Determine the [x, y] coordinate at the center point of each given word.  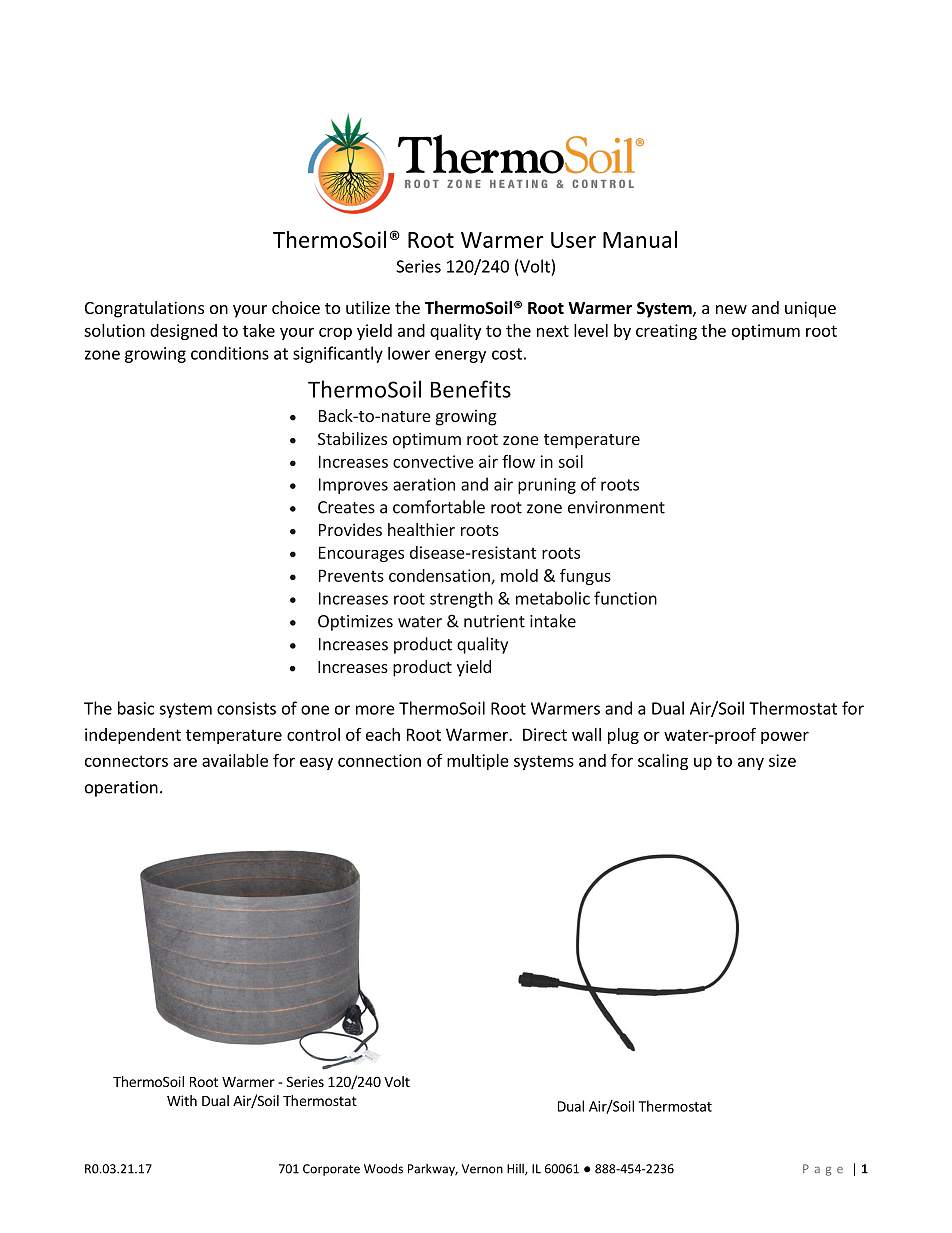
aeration [424, 484]
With [182, 1100]
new [731, 309]
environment [616, 507]
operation [121, 789]
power [785, 737]
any [751, 763]
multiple [478, 762]
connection [379, 760]
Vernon [482, 1169]
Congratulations [144, 309]
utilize [368, 307]
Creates [346, 507]
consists [246, 708]
